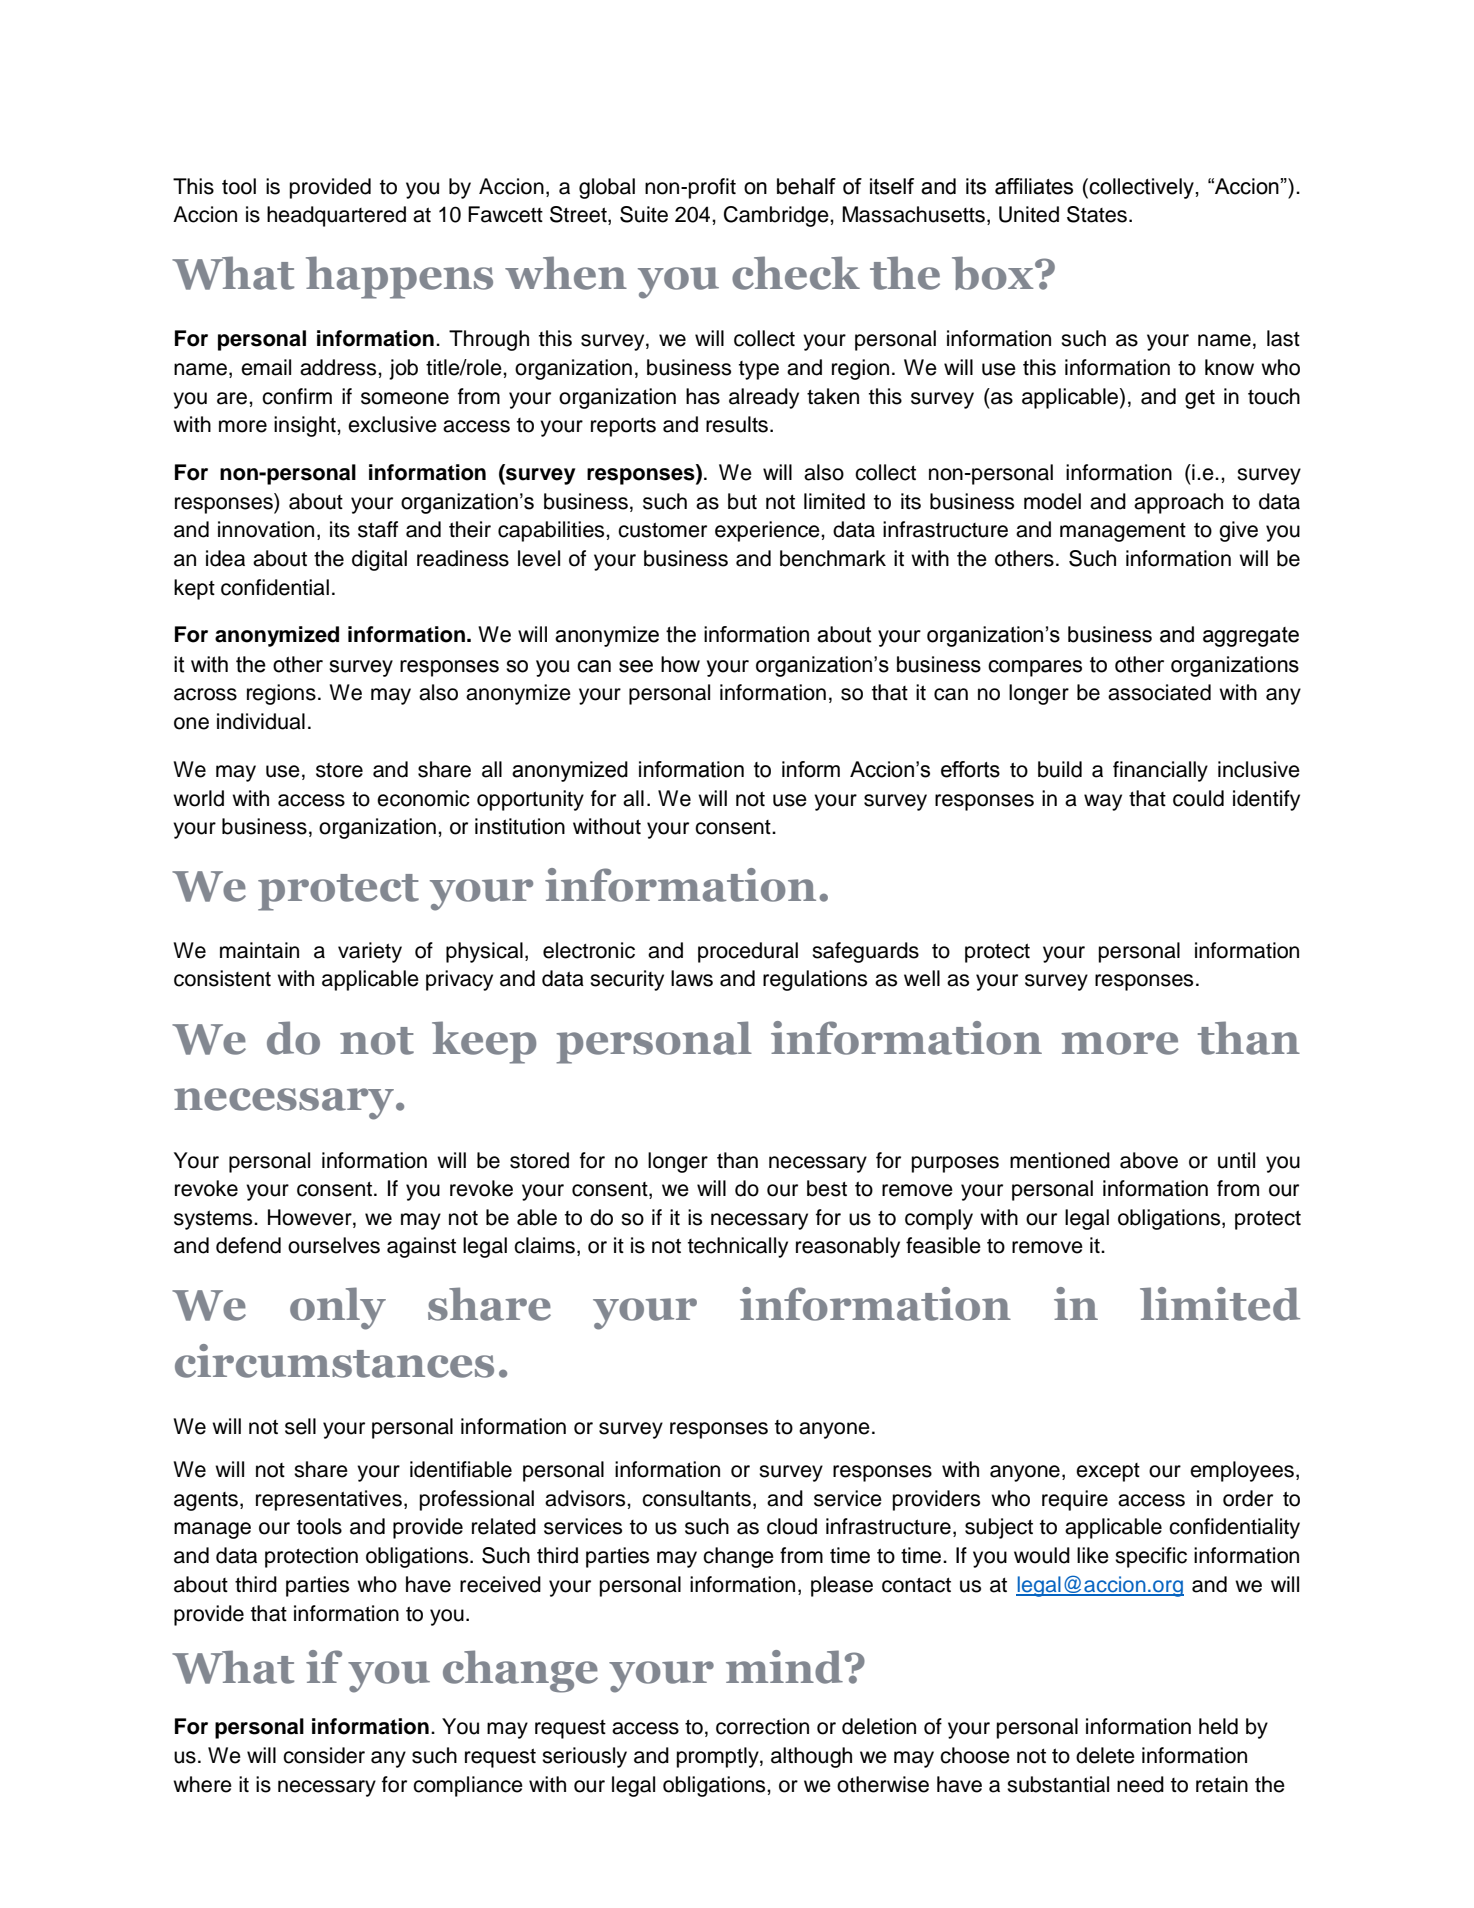 The height and width of the document is (1908, 1474). What do you see at coordinates (1097, 214) in the document?
I see `States` at bounding box center [1097, 214].
